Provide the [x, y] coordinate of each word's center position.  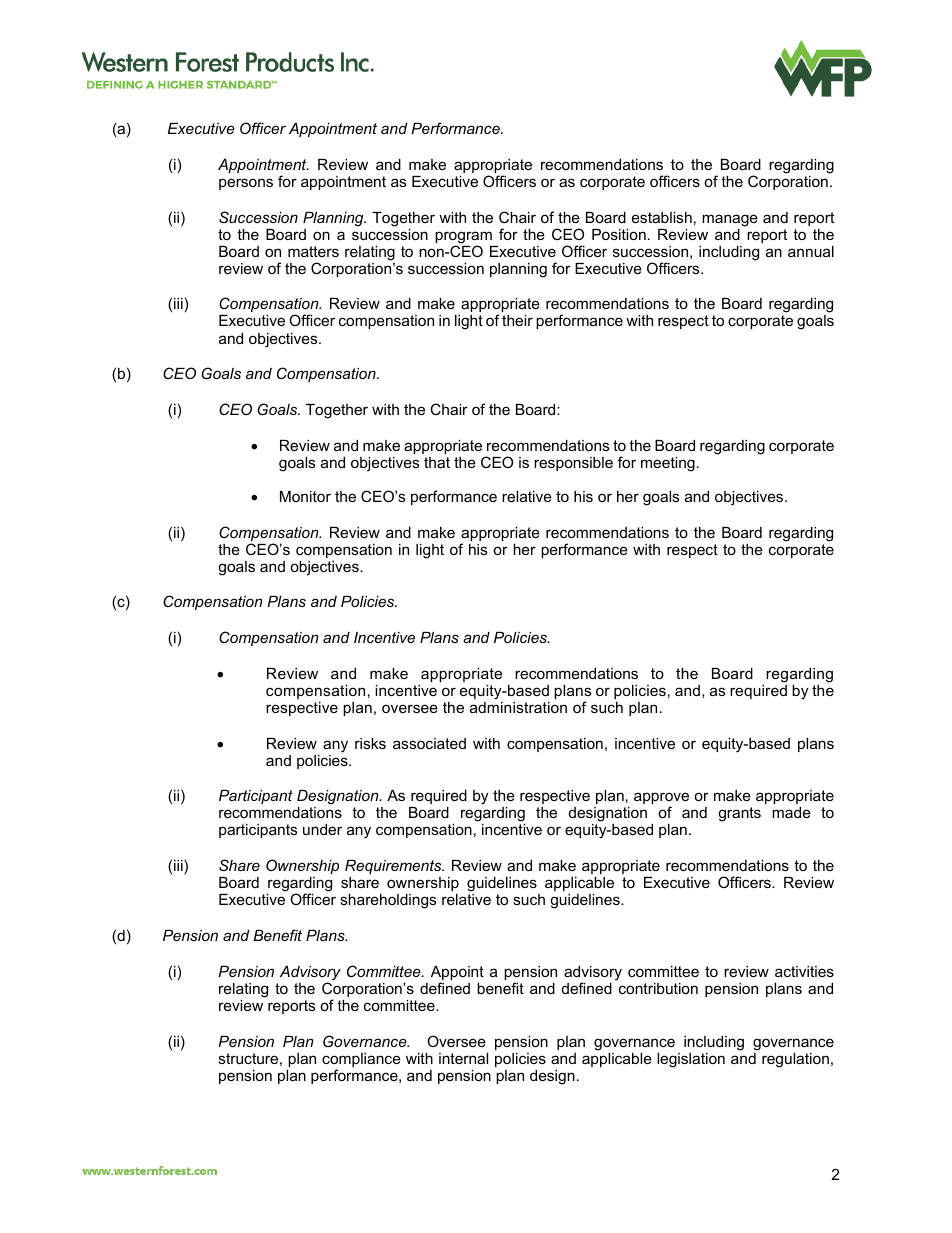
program [463, 238]
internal [463, 1058]
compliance [361, 1061]
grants [739, 814]
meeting [668, 464]
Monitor [305, 496]
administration [518, 707]
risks [370, 743]
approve [661, 799]
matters [313, 251]
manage [730, 220]
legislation [691, 1060]
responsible [573, 464]
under [322, 829]
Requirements [394, 867]
